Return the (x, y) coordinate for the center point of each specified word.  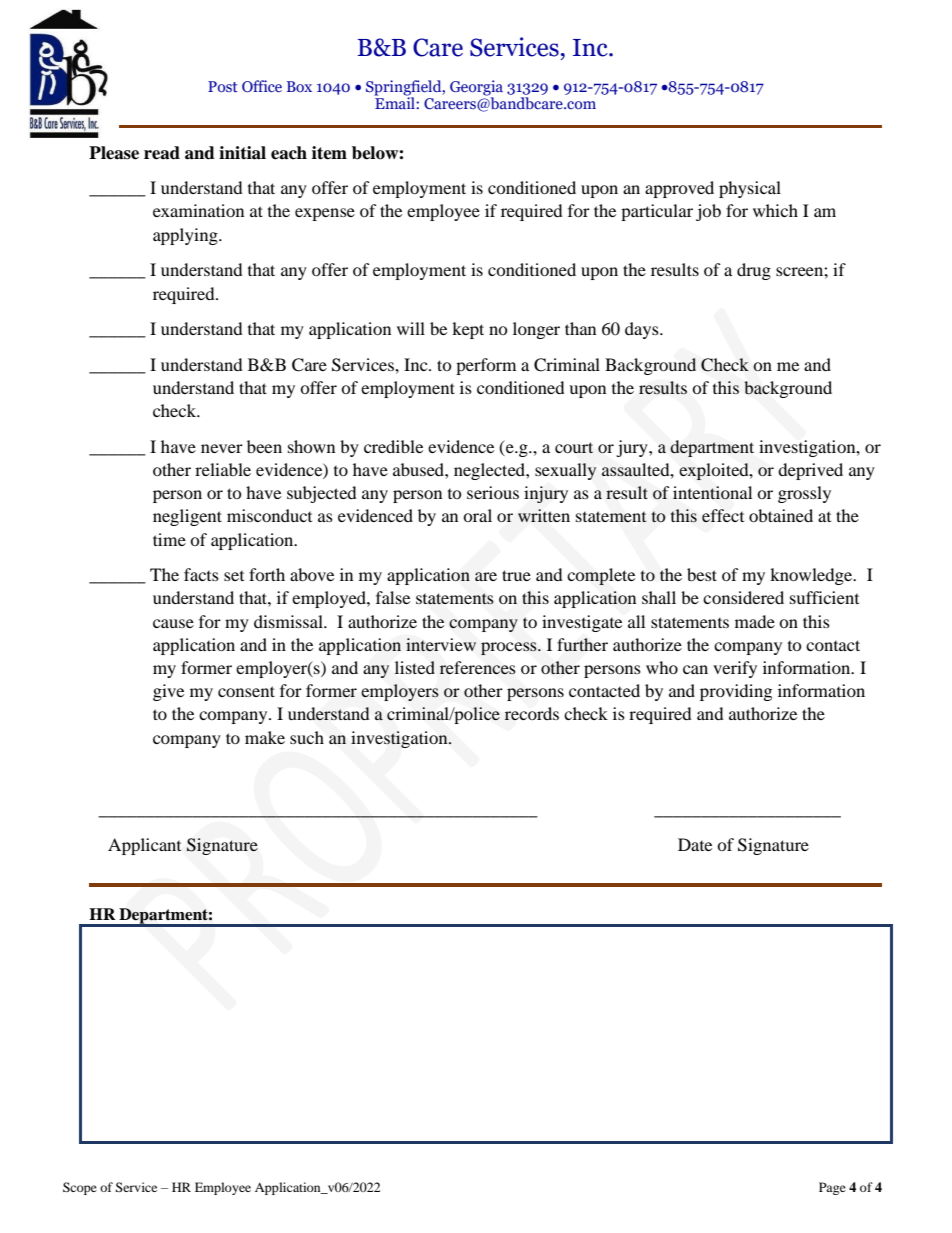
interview (441, 644)
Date (695, 844)
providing (736, 692)
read (162, 153)
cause (173, 623)
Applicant (144, 846)
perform (486, 366)
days (643, 330)
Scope (80, 1188)
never (222, 448)
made (755, 621)
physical (750, 189)
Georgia (476, 89)
